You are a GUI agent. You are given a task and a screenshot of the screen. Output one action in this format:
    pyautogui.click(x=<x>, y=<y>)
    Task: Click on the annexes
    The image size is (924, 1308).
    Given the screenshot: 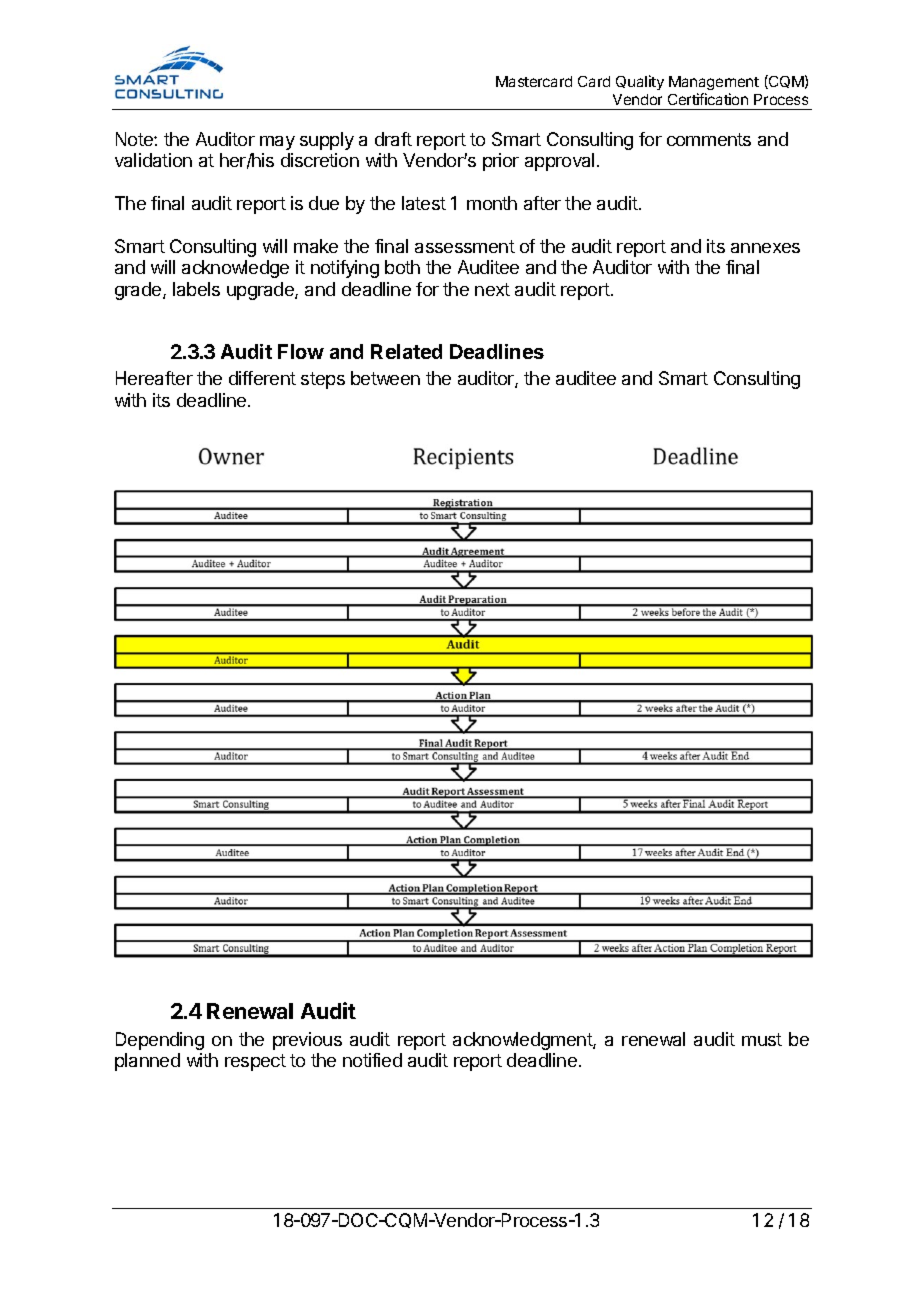 What is the action you would take?
    pyautogui.click(x=765, y=248)
